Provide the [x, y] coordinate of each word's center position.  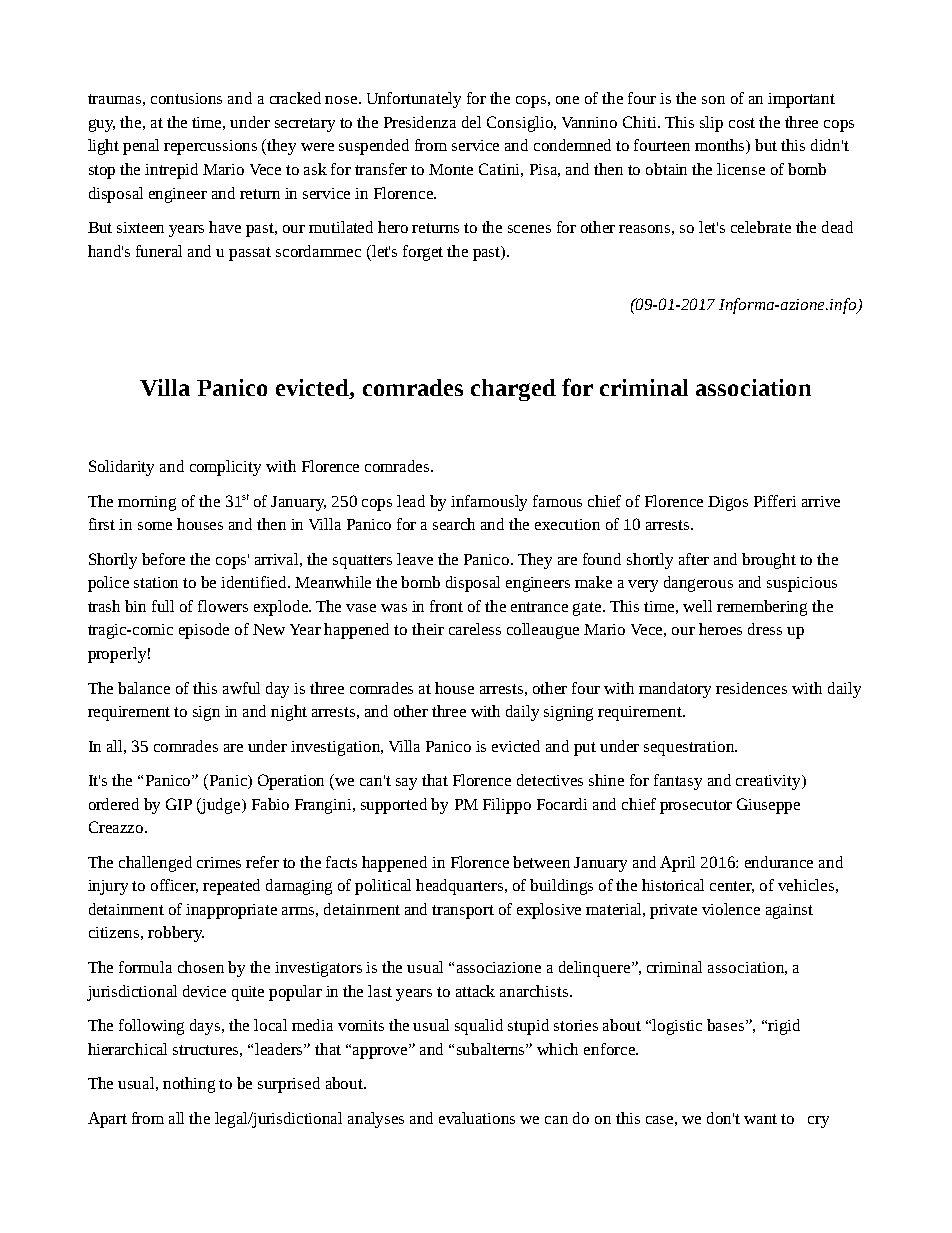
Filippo [507, 806]
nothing [189, 1085]
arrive [821, 501]
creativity [769, 782]
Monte [451, 169]
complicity [225, 468]
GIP [179, 804]
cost [742, 123]
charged [513, 390]
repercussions [210, 147]
